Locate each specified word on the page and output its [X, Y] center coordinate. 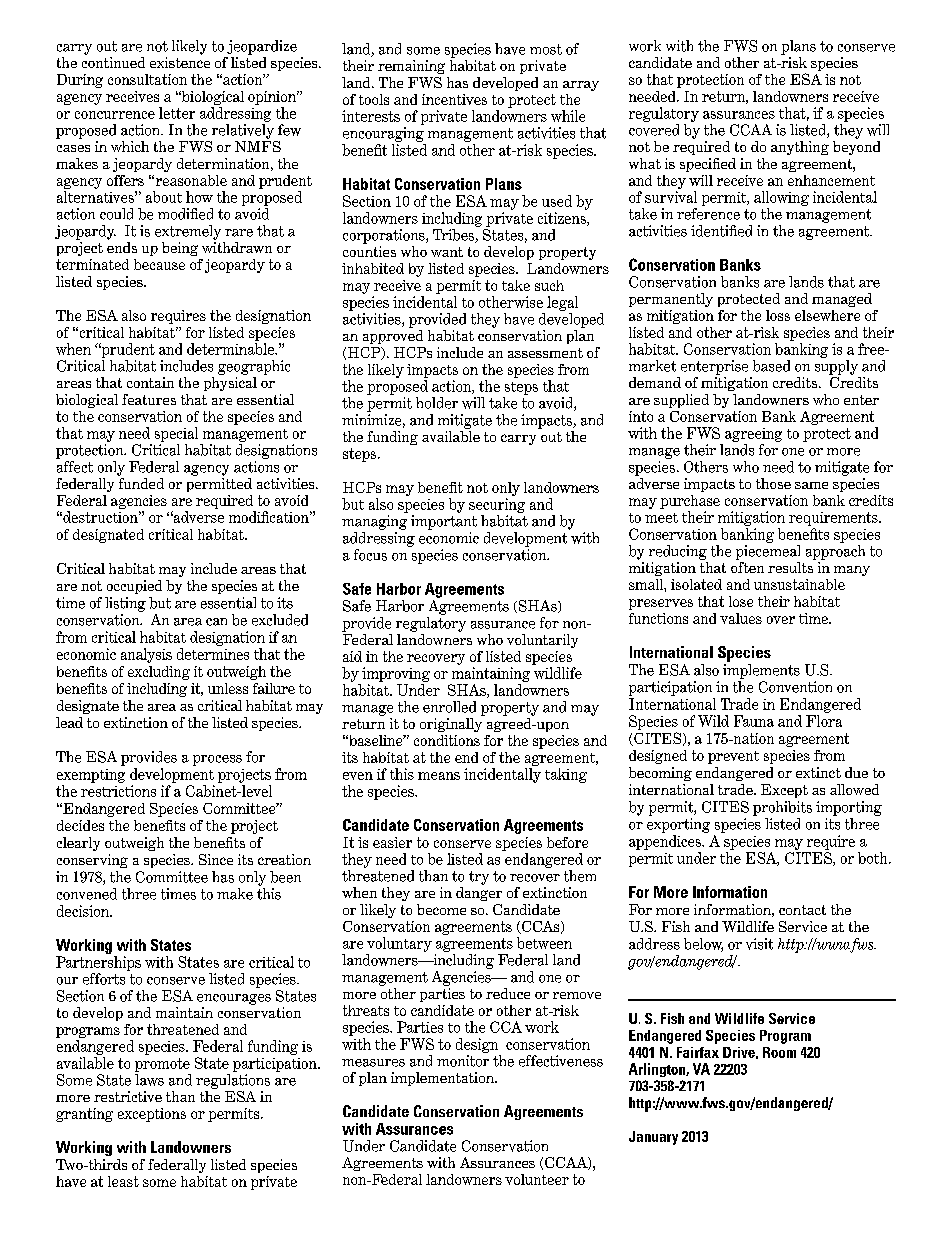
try [479, 878]
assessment [545, 353]
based [771, 366]
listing [125, 604]
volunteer [537, 1179]
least [123, 1181]
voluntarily [542, 641]
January [653, 1138]
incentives [454, 99]
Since [216, 859]
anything [800, 148]
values [741, 618]
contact [802, 910]
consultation [147, 79]
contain [150, 382]
